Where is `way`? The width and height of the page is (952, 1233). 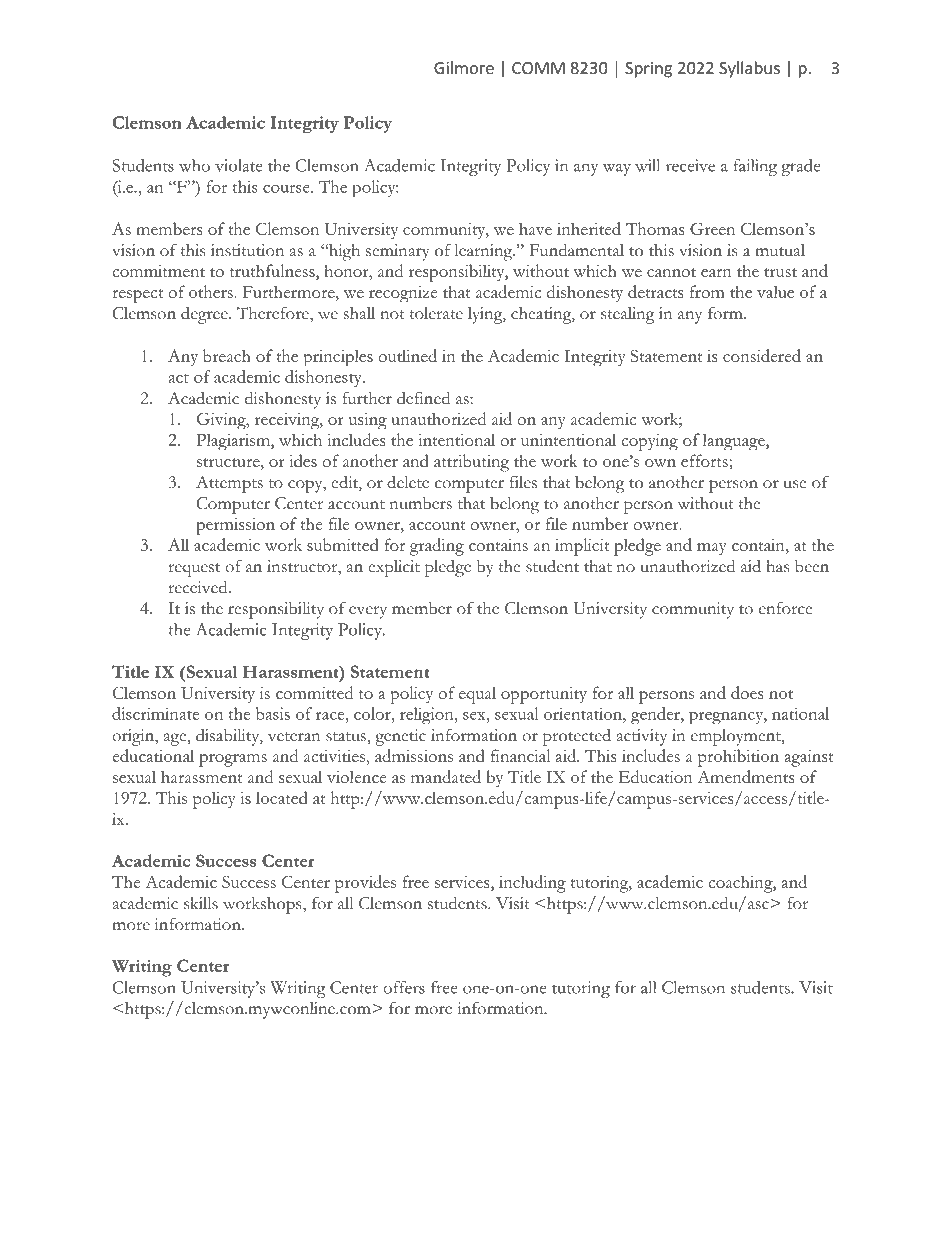
way is located at coordinates (617, 170).
